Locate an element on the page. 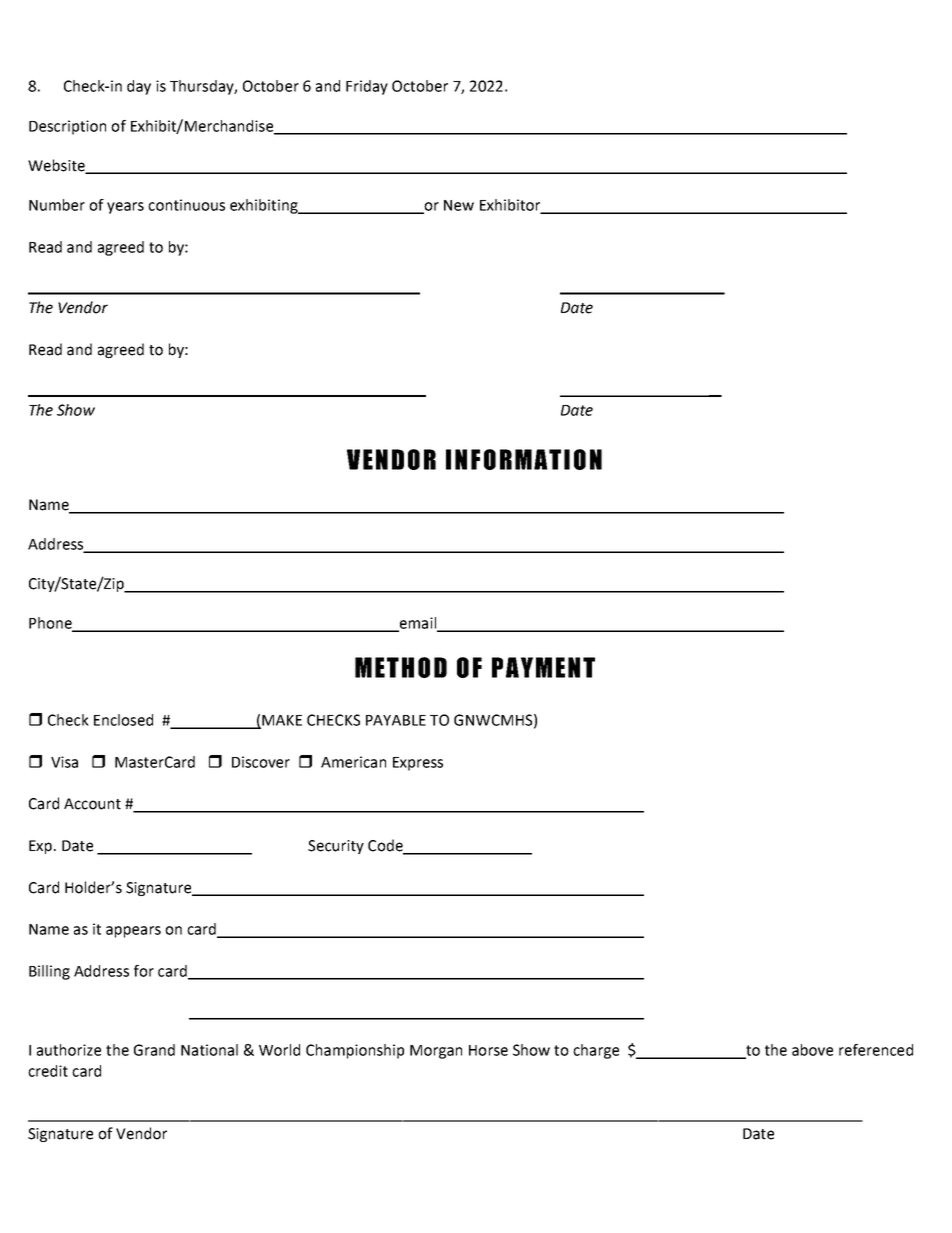 This page has height=1233, width=952. Grand is located at coordinates (154, 1050).
